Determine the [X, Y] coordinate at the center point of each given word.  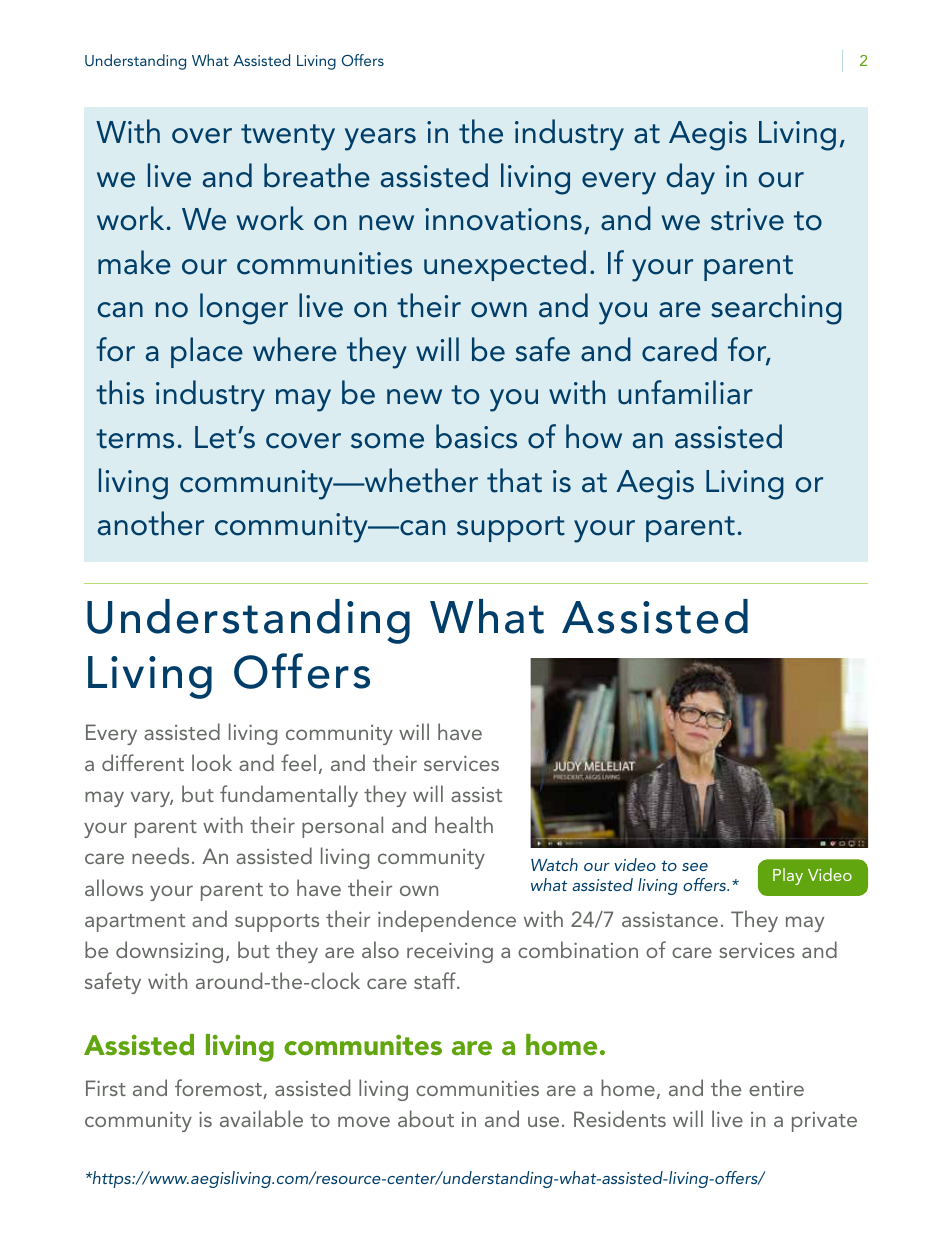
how [594, 436]
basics [476, 436]
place [207, 352]
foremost [219, 1089]
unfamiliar [685, 392]
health [464, 824]
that [514, 480]
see [695, 867]
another [151, 523]
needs [160, 855]
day [690, 179]
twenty [288, 137]
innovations [503, 219]
